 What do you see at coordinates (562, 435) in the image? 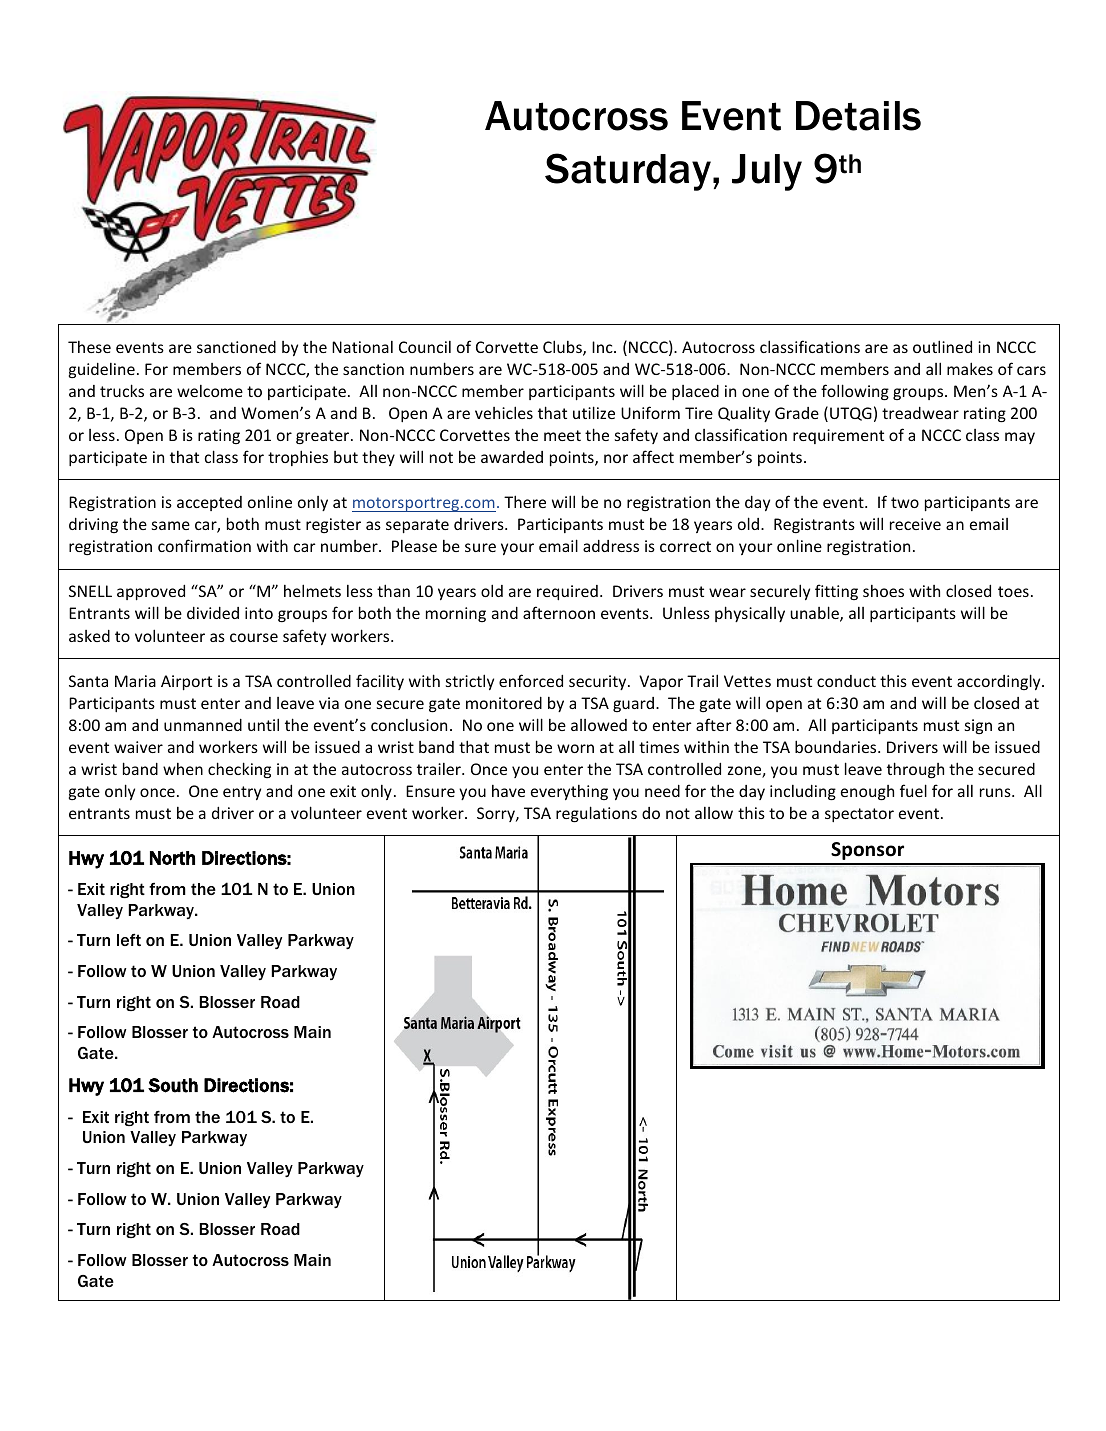
I see `meet` at bounding box center [562, 435].
